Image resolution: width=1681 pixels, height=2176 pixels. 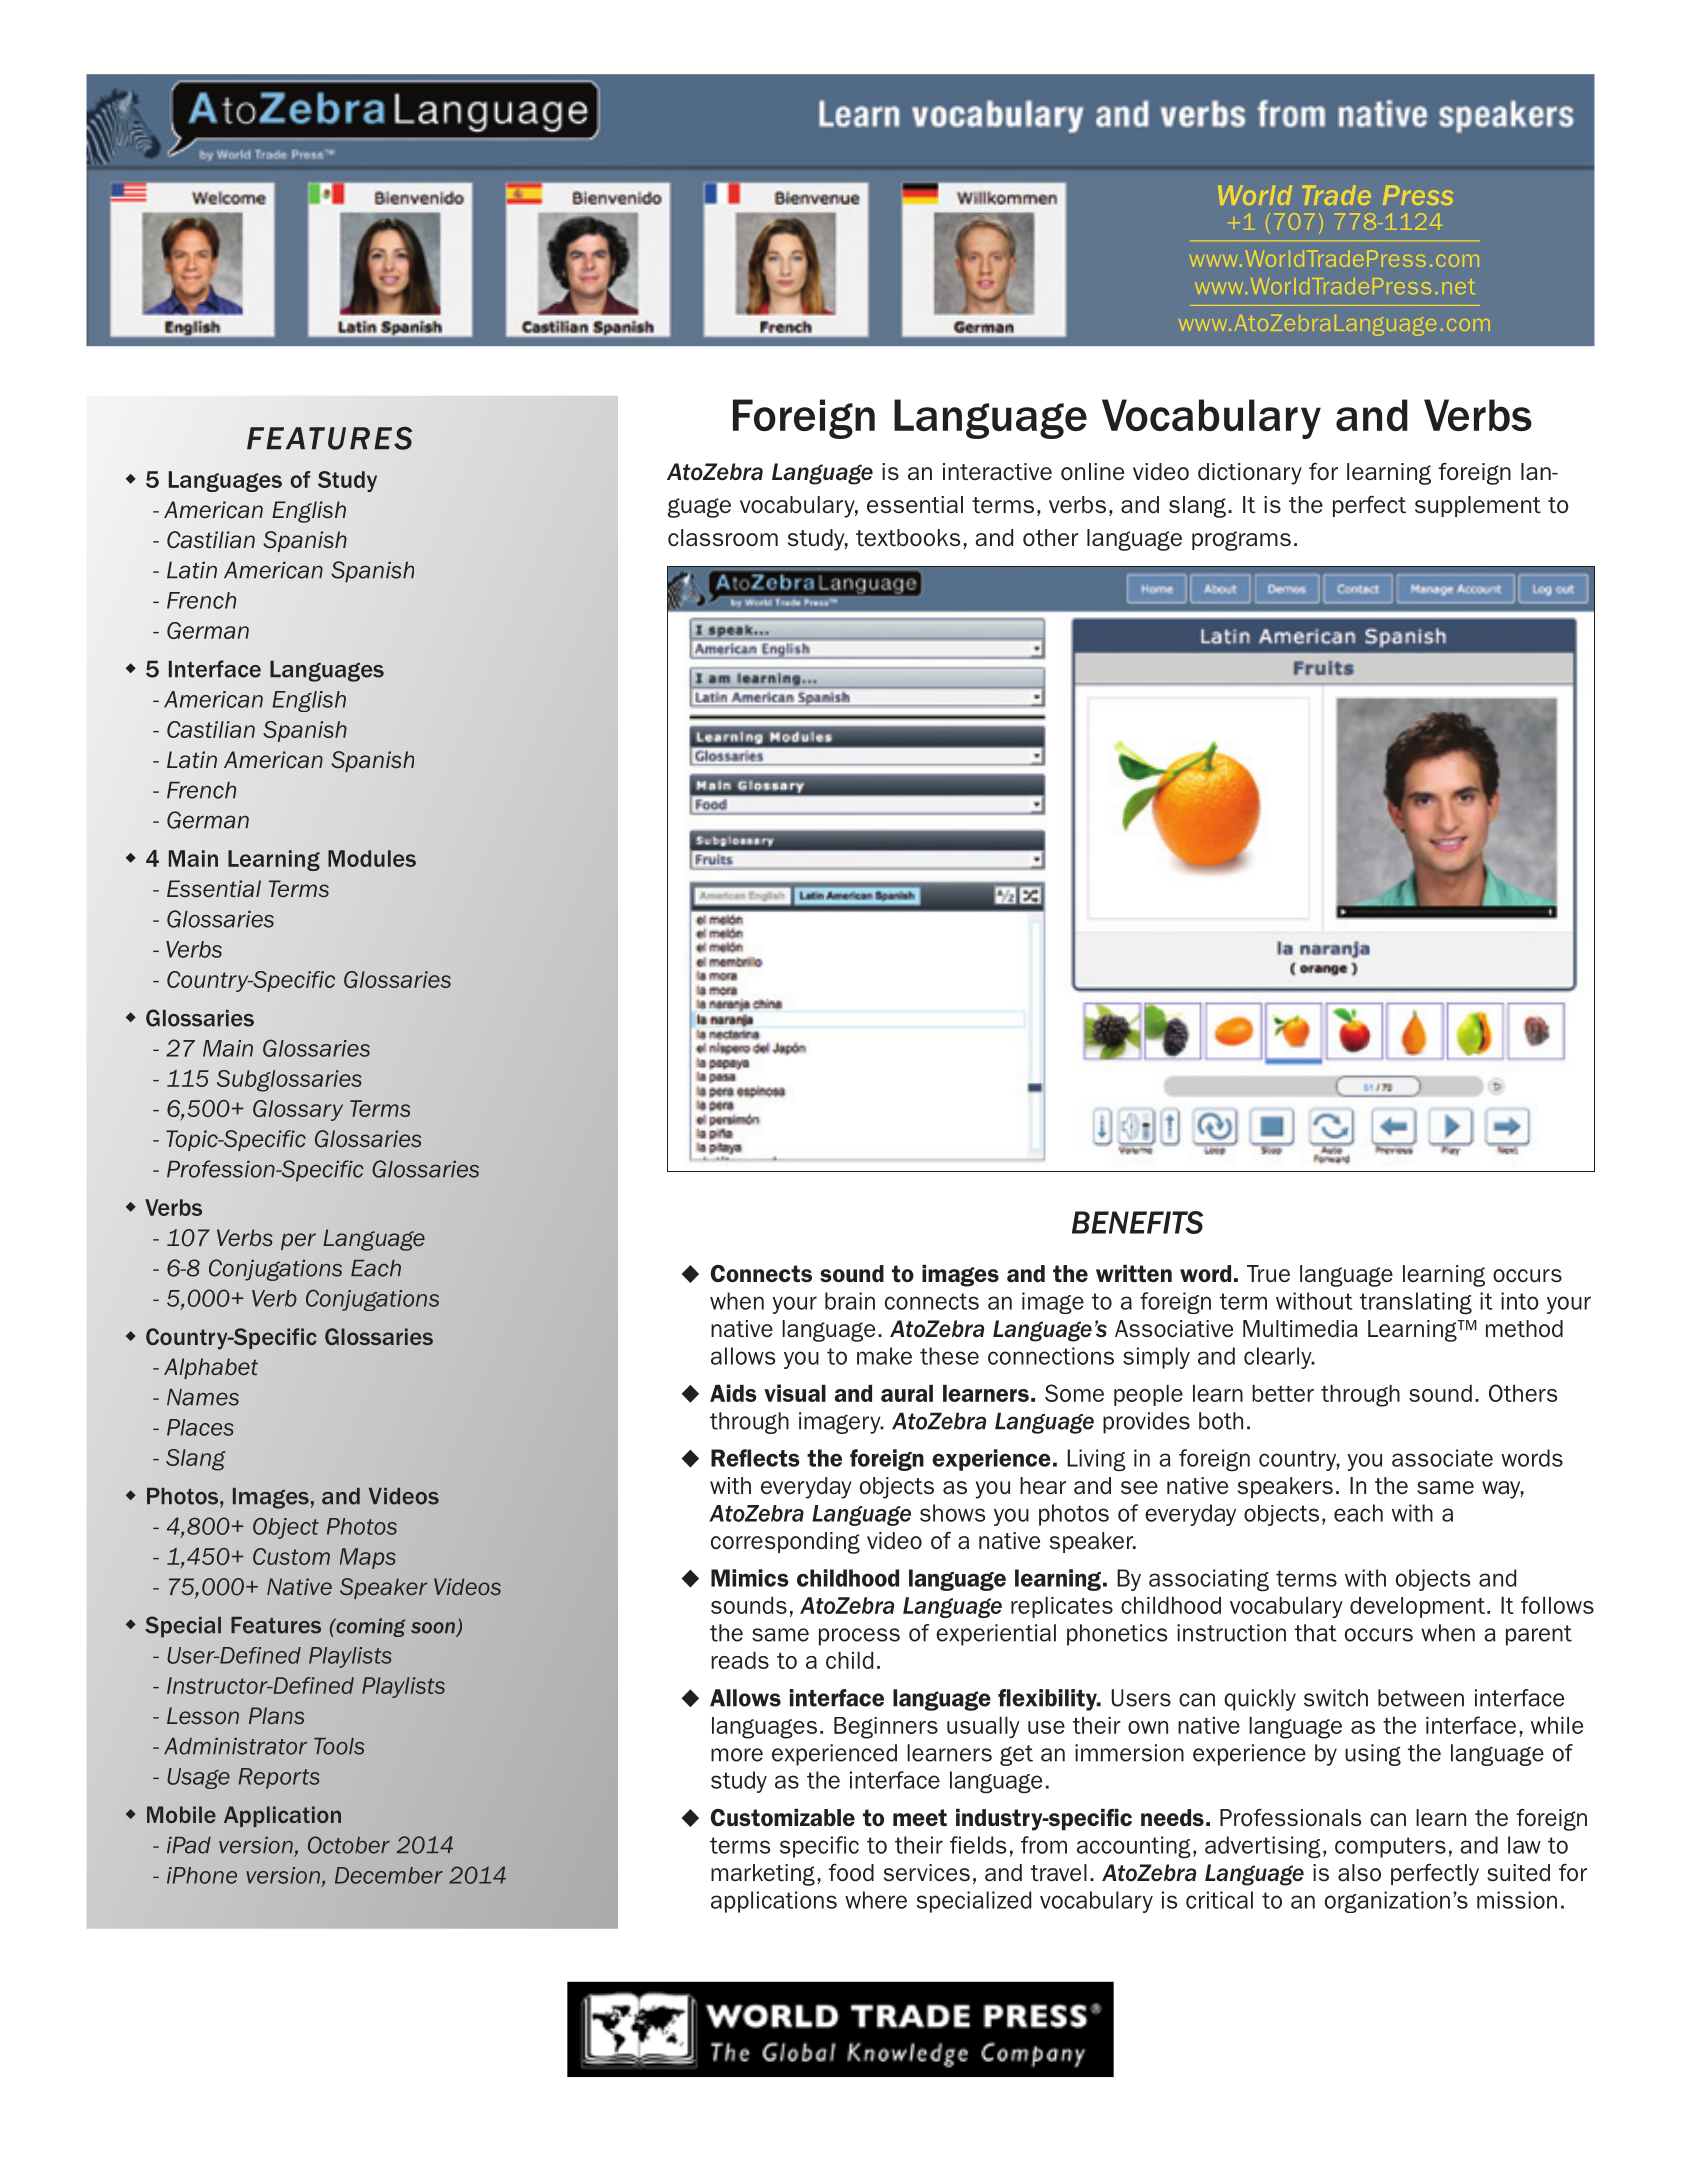 I want to click on Glossary, so click(x=298, y=1110).
